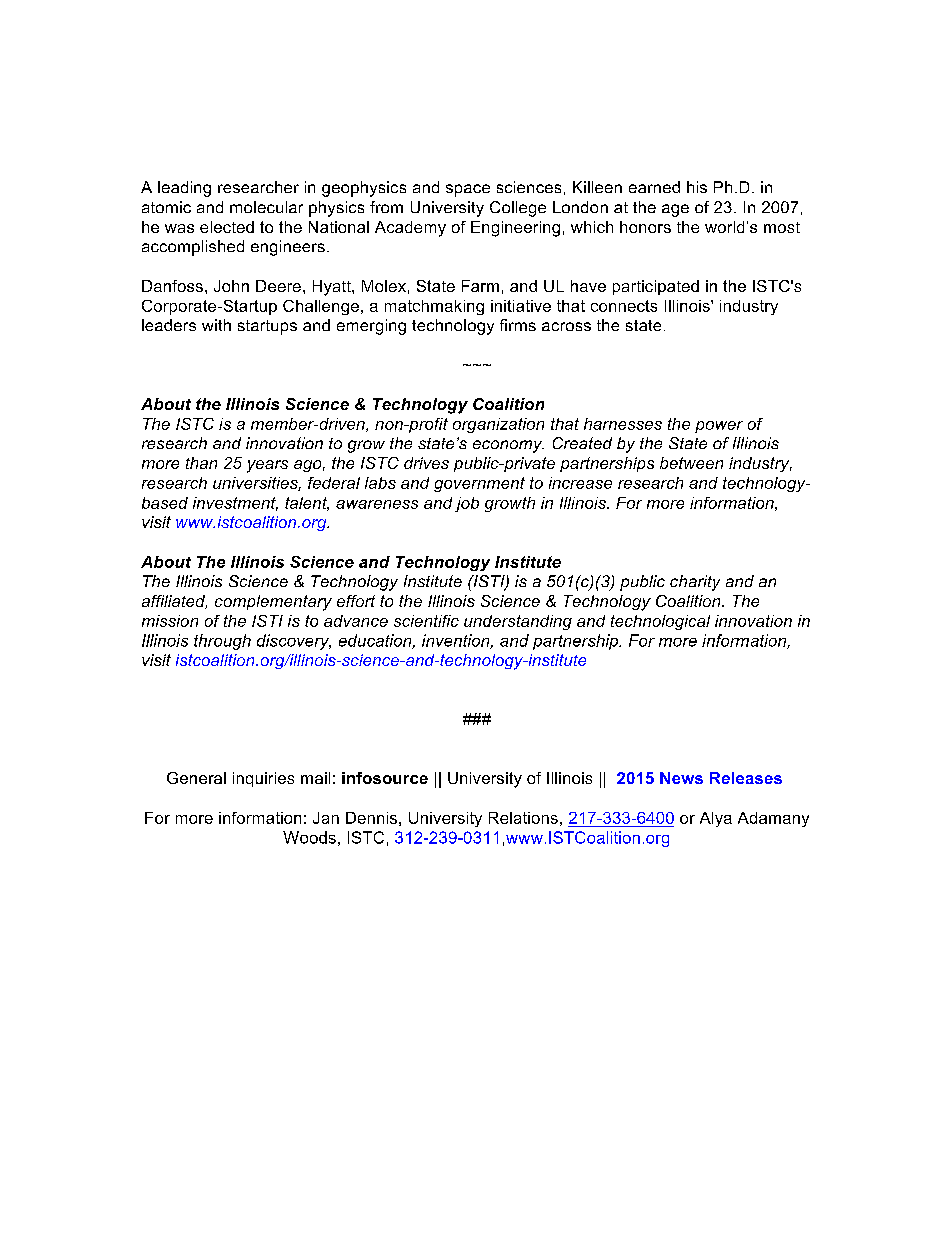 The image size is (952, 1233). I want to click on age, so click(675, 210).
